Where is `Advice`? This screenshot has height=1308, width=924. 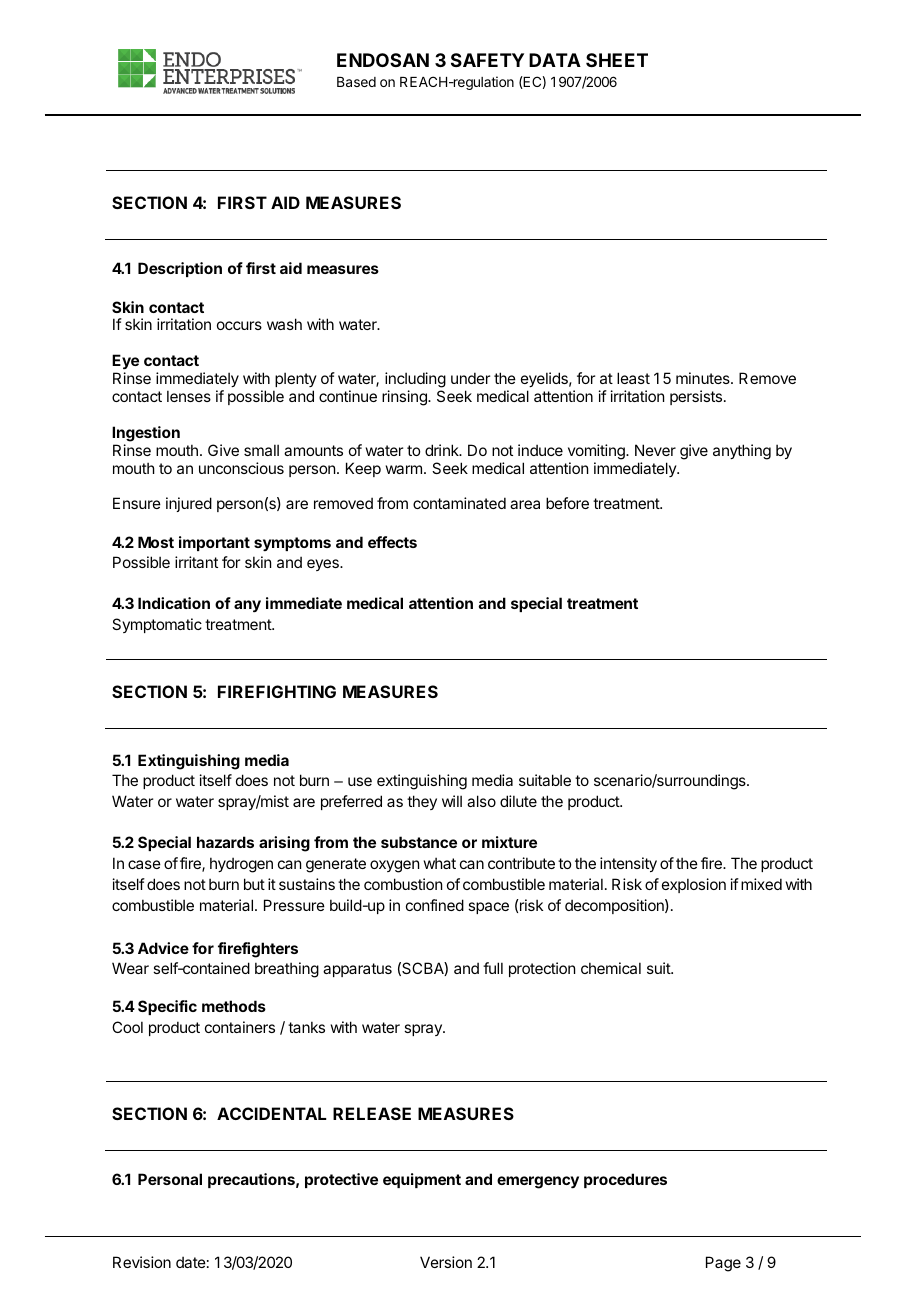 Advice is located at coordinates (163, 948).
